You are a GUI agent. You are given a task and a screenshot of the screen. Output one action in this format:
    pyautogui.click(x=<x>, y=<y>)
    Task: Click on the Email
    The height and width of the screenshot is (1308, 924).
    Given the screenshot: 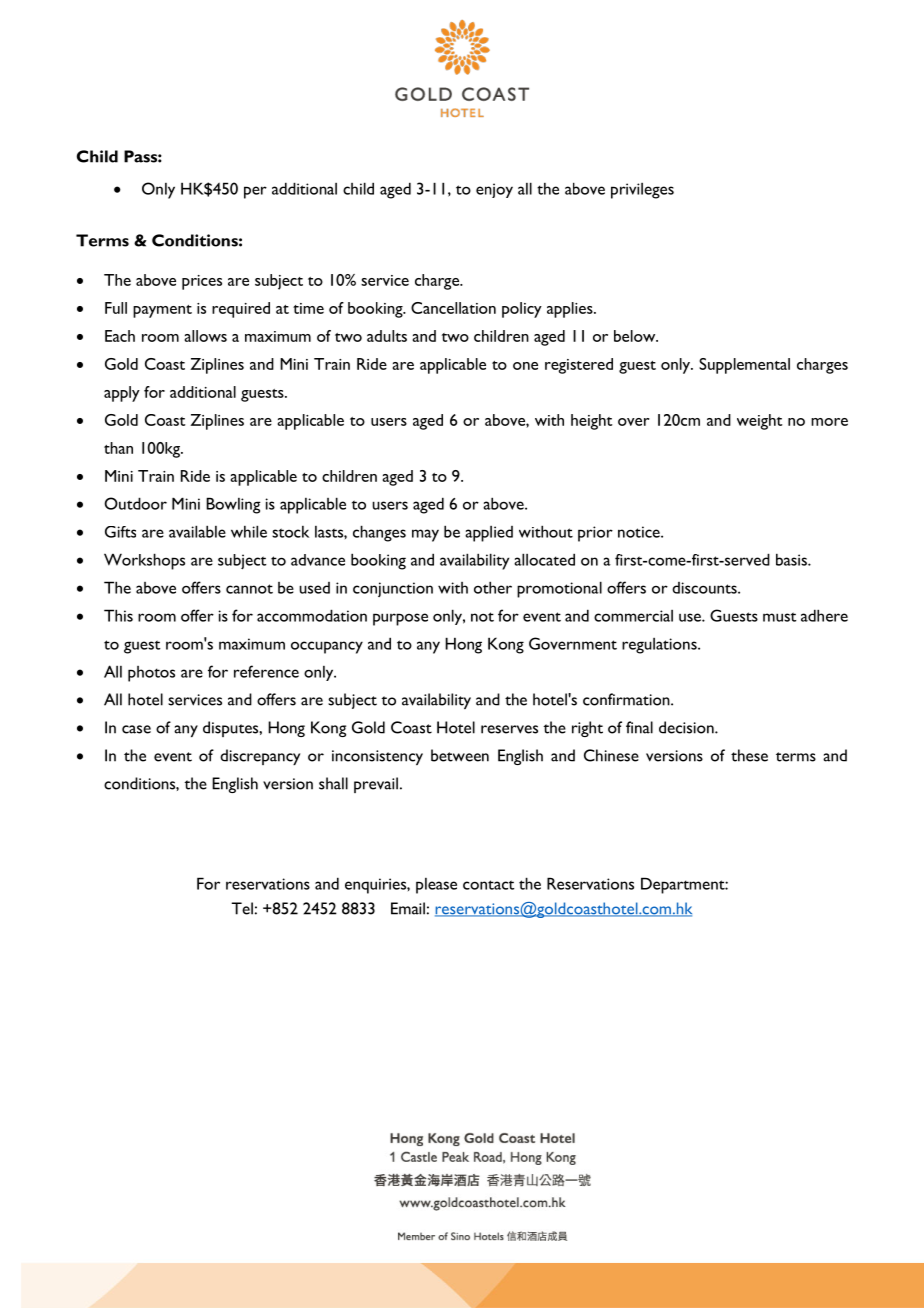 What is the action you would take?
    pyautogui.click(x=408, y=908)
